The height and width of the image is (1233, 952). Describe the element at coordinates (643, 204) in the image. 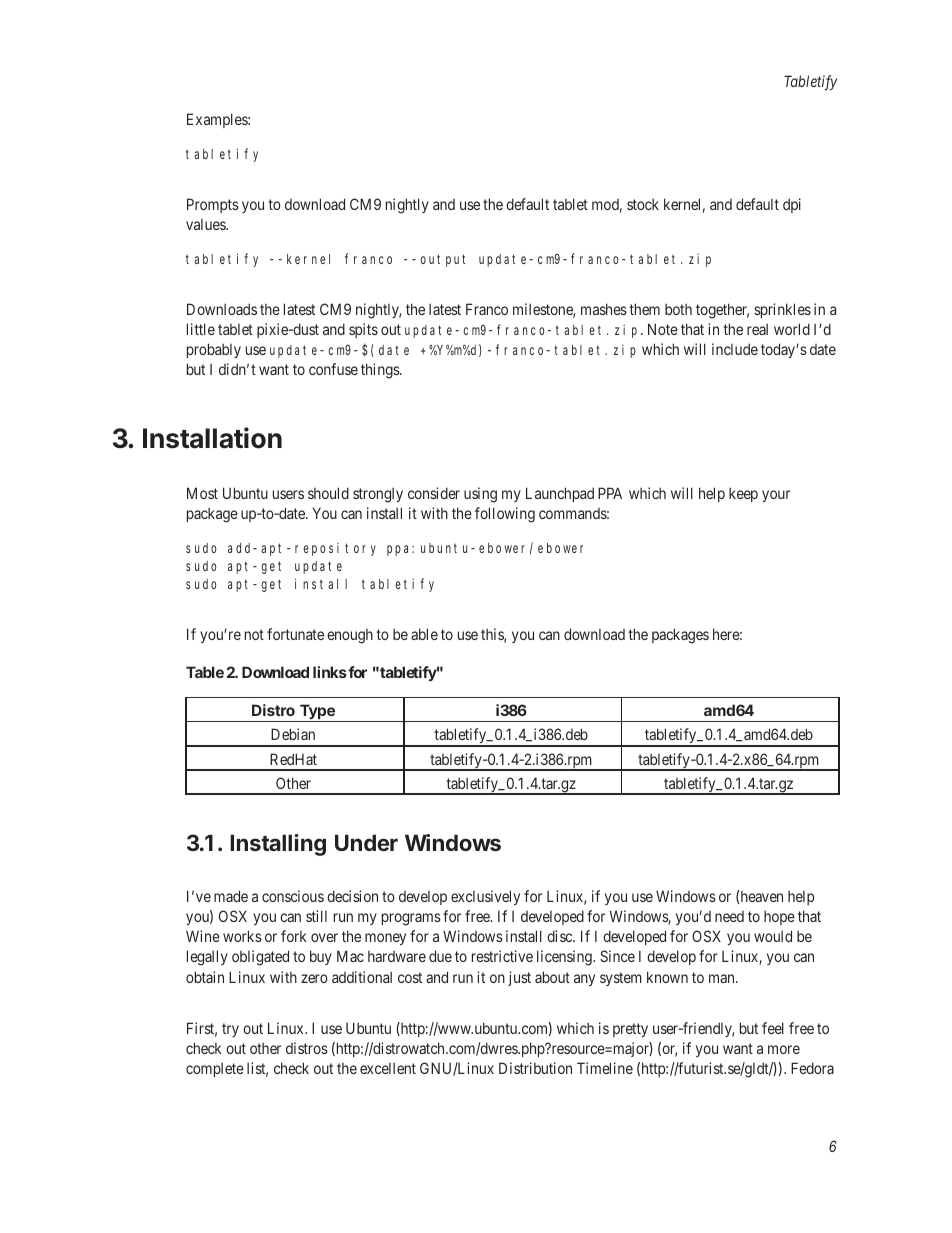

I see `stock` at that location.
